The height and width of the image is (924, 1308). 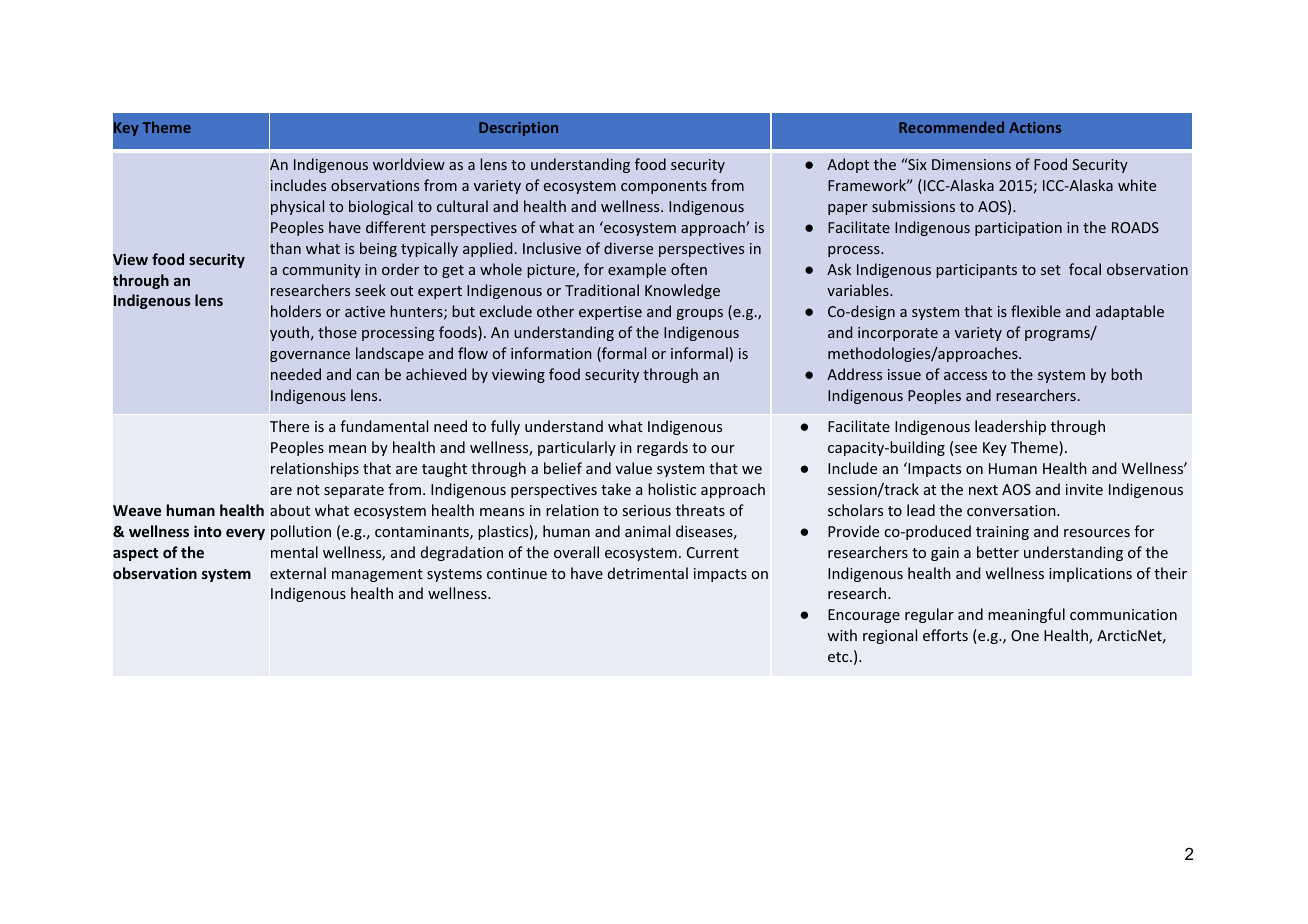 I want to click on physical, so click(x=297, y=207).
